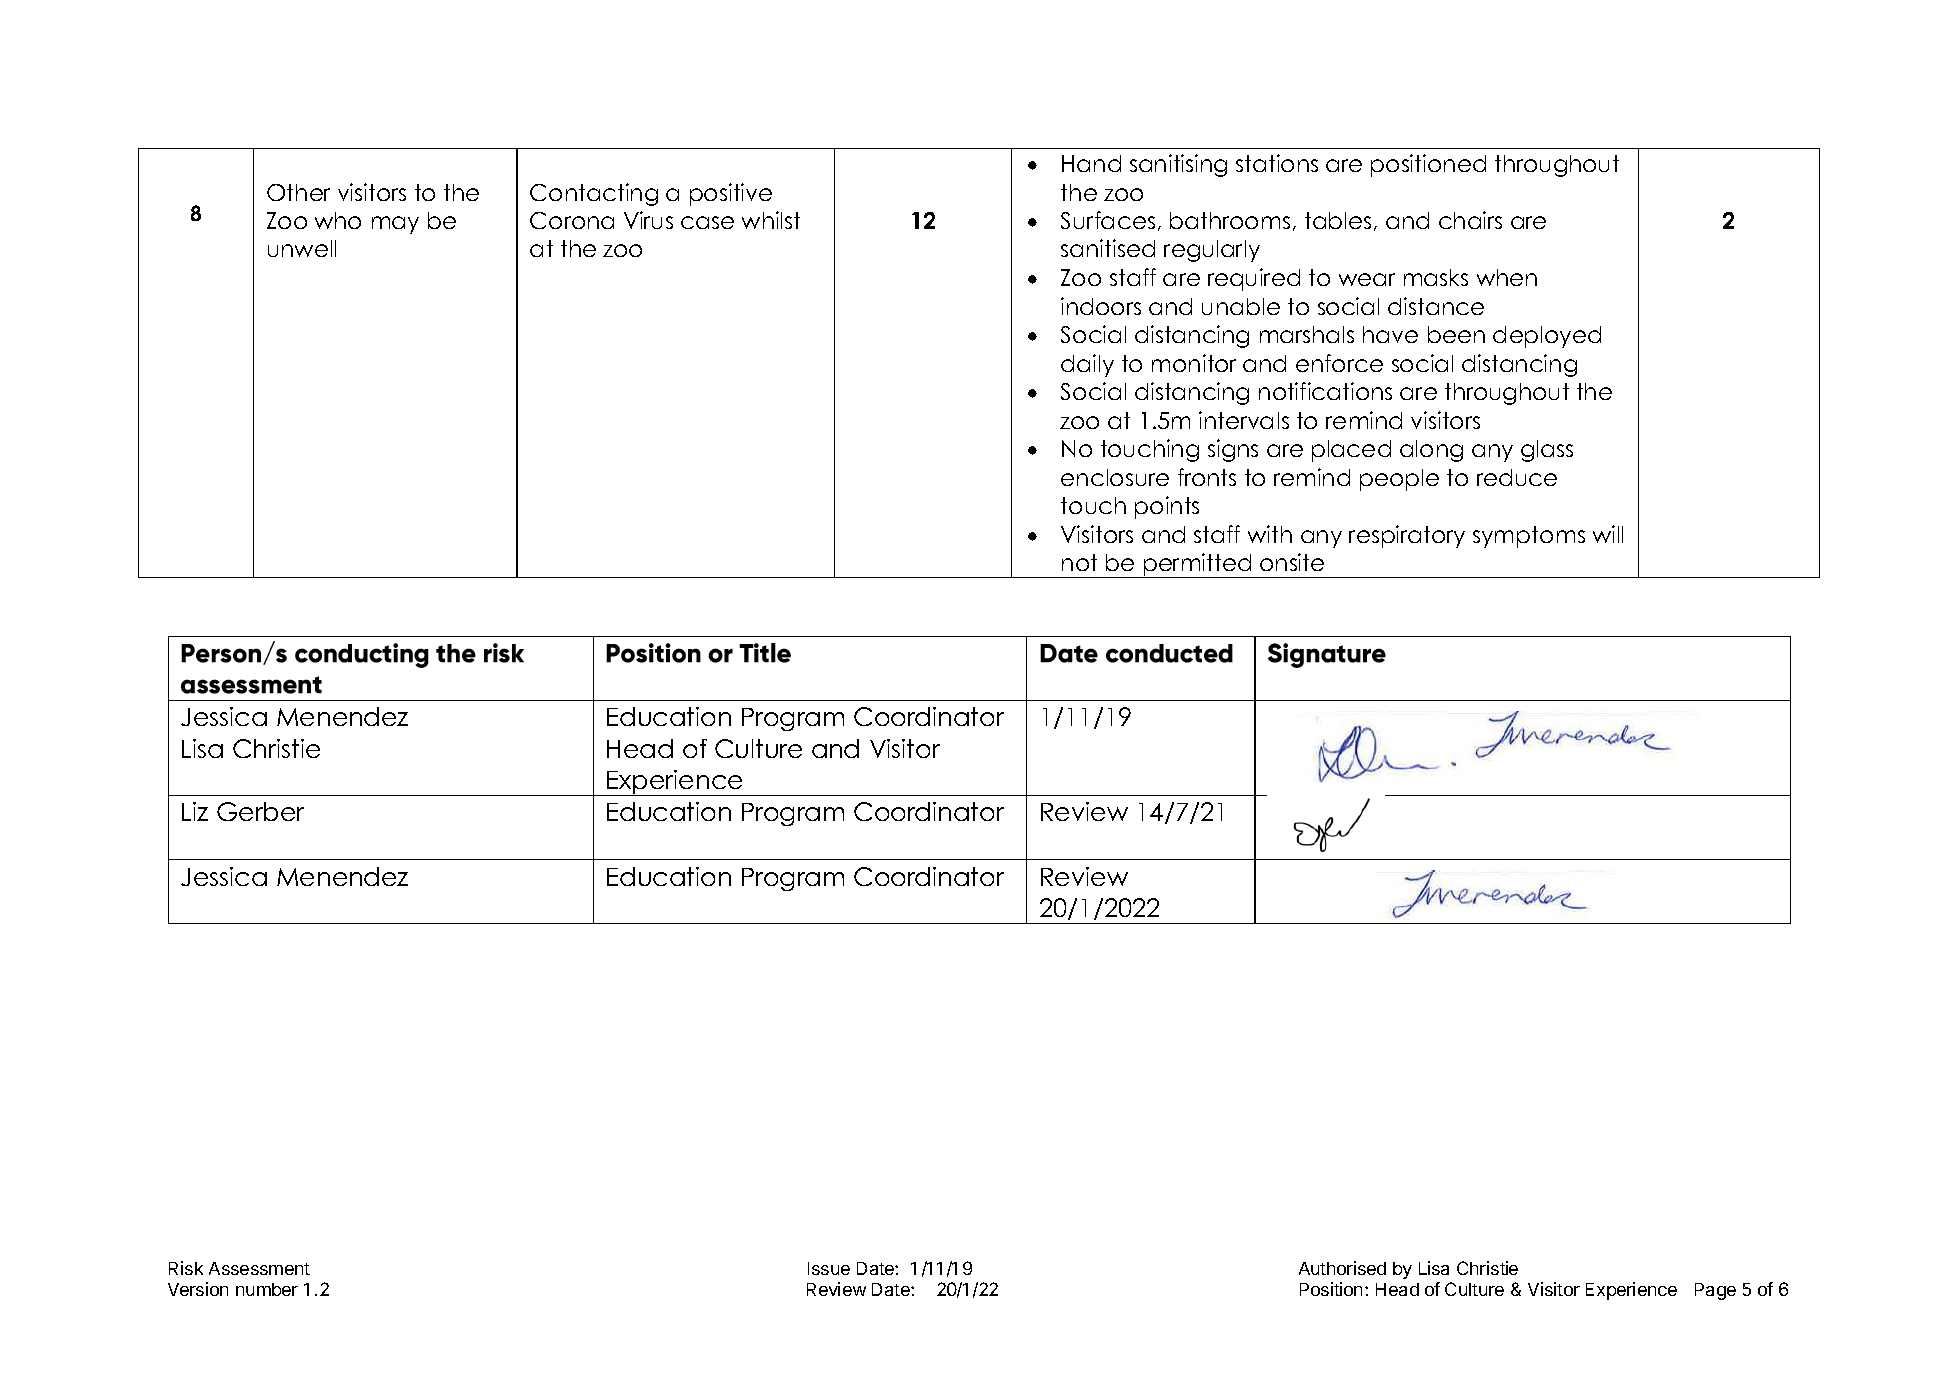 Image resolution: width=1958 pixels, height=1384 pixels. Describe the element at coordinates (338, 220) in the image. I see `who` at that location.
